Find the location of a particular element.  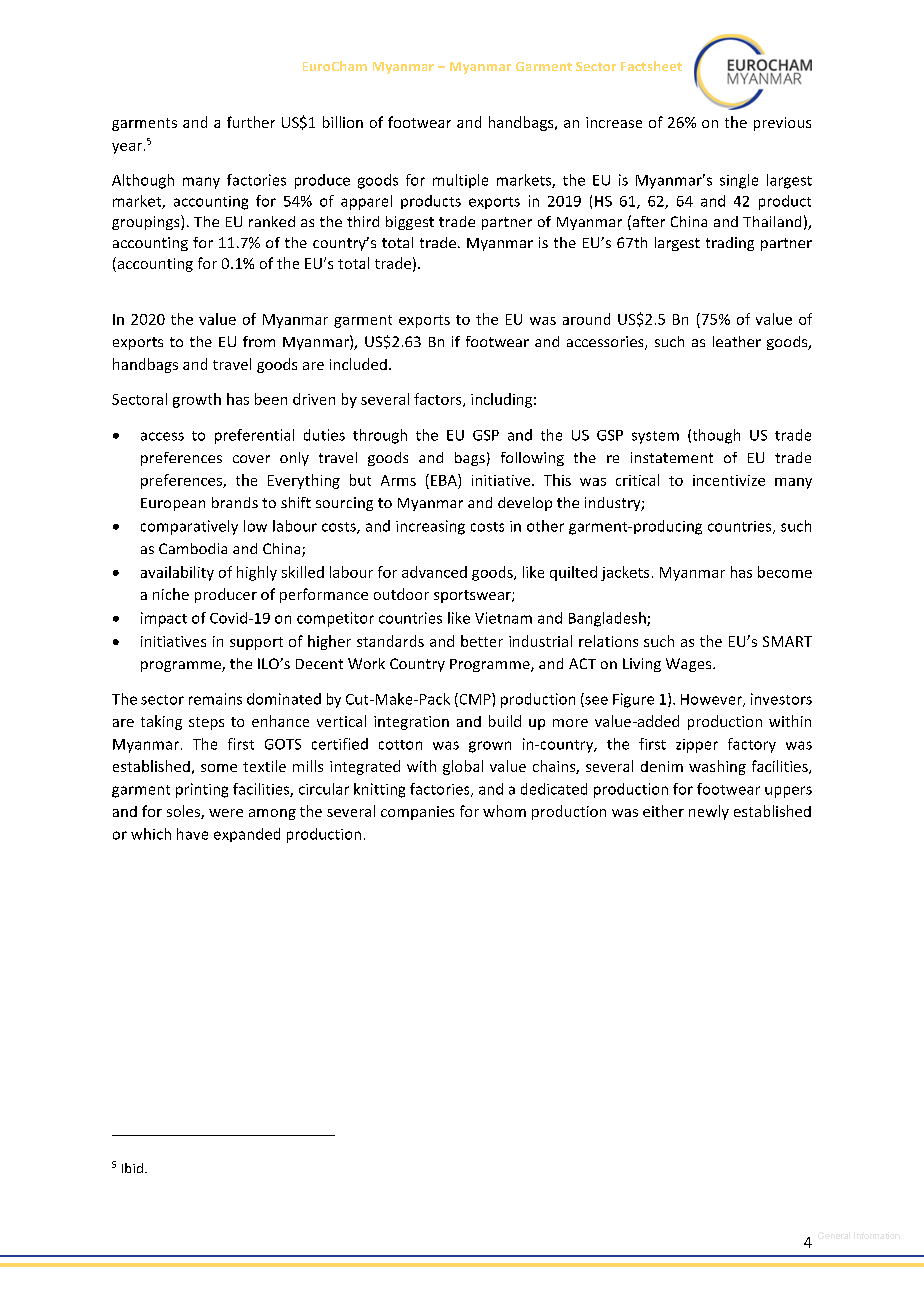

Wages is located at coordinates (690, 665).
